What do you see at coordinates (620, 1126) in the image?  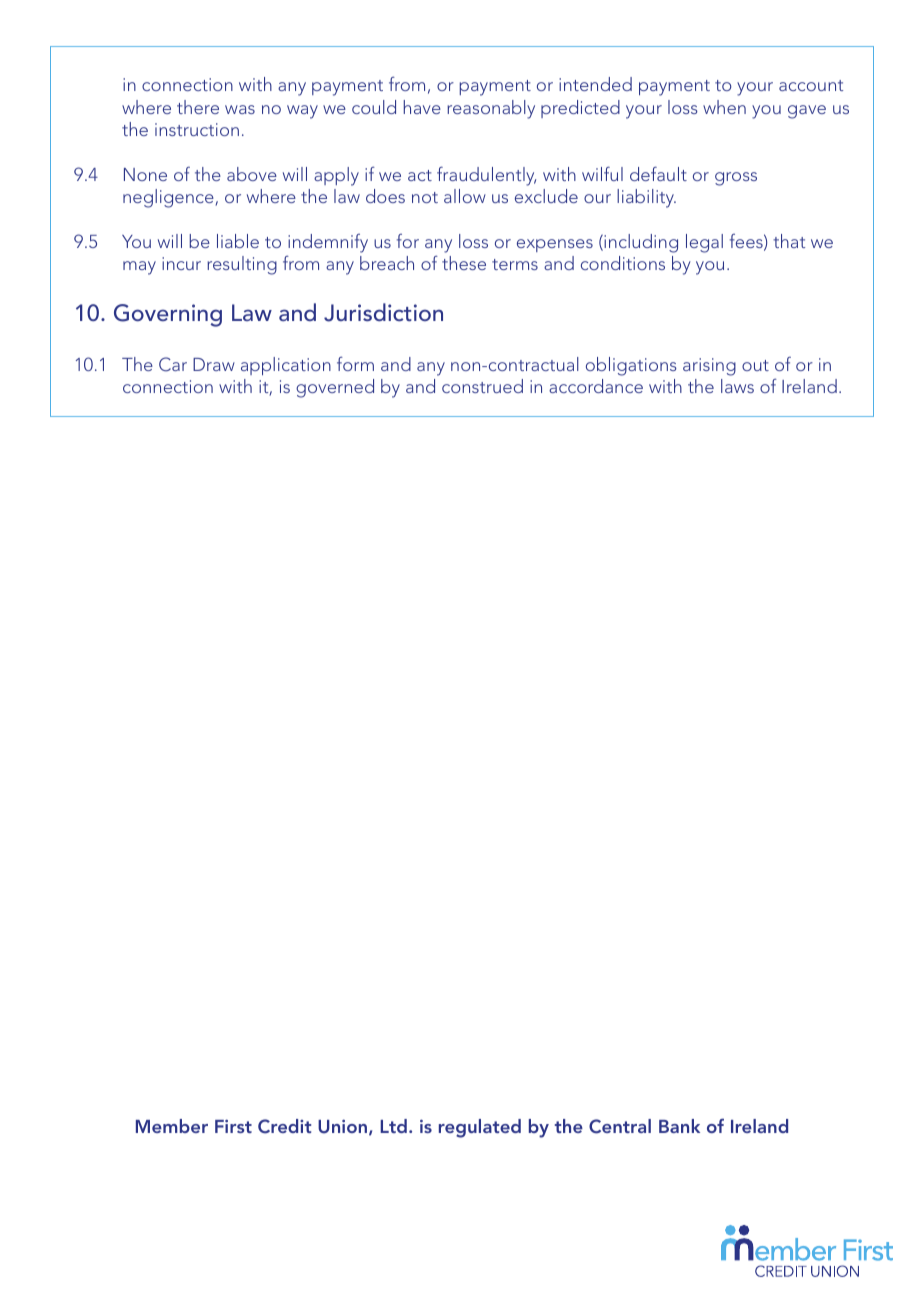 I see `Central` at bounding box center [620, 1126].
